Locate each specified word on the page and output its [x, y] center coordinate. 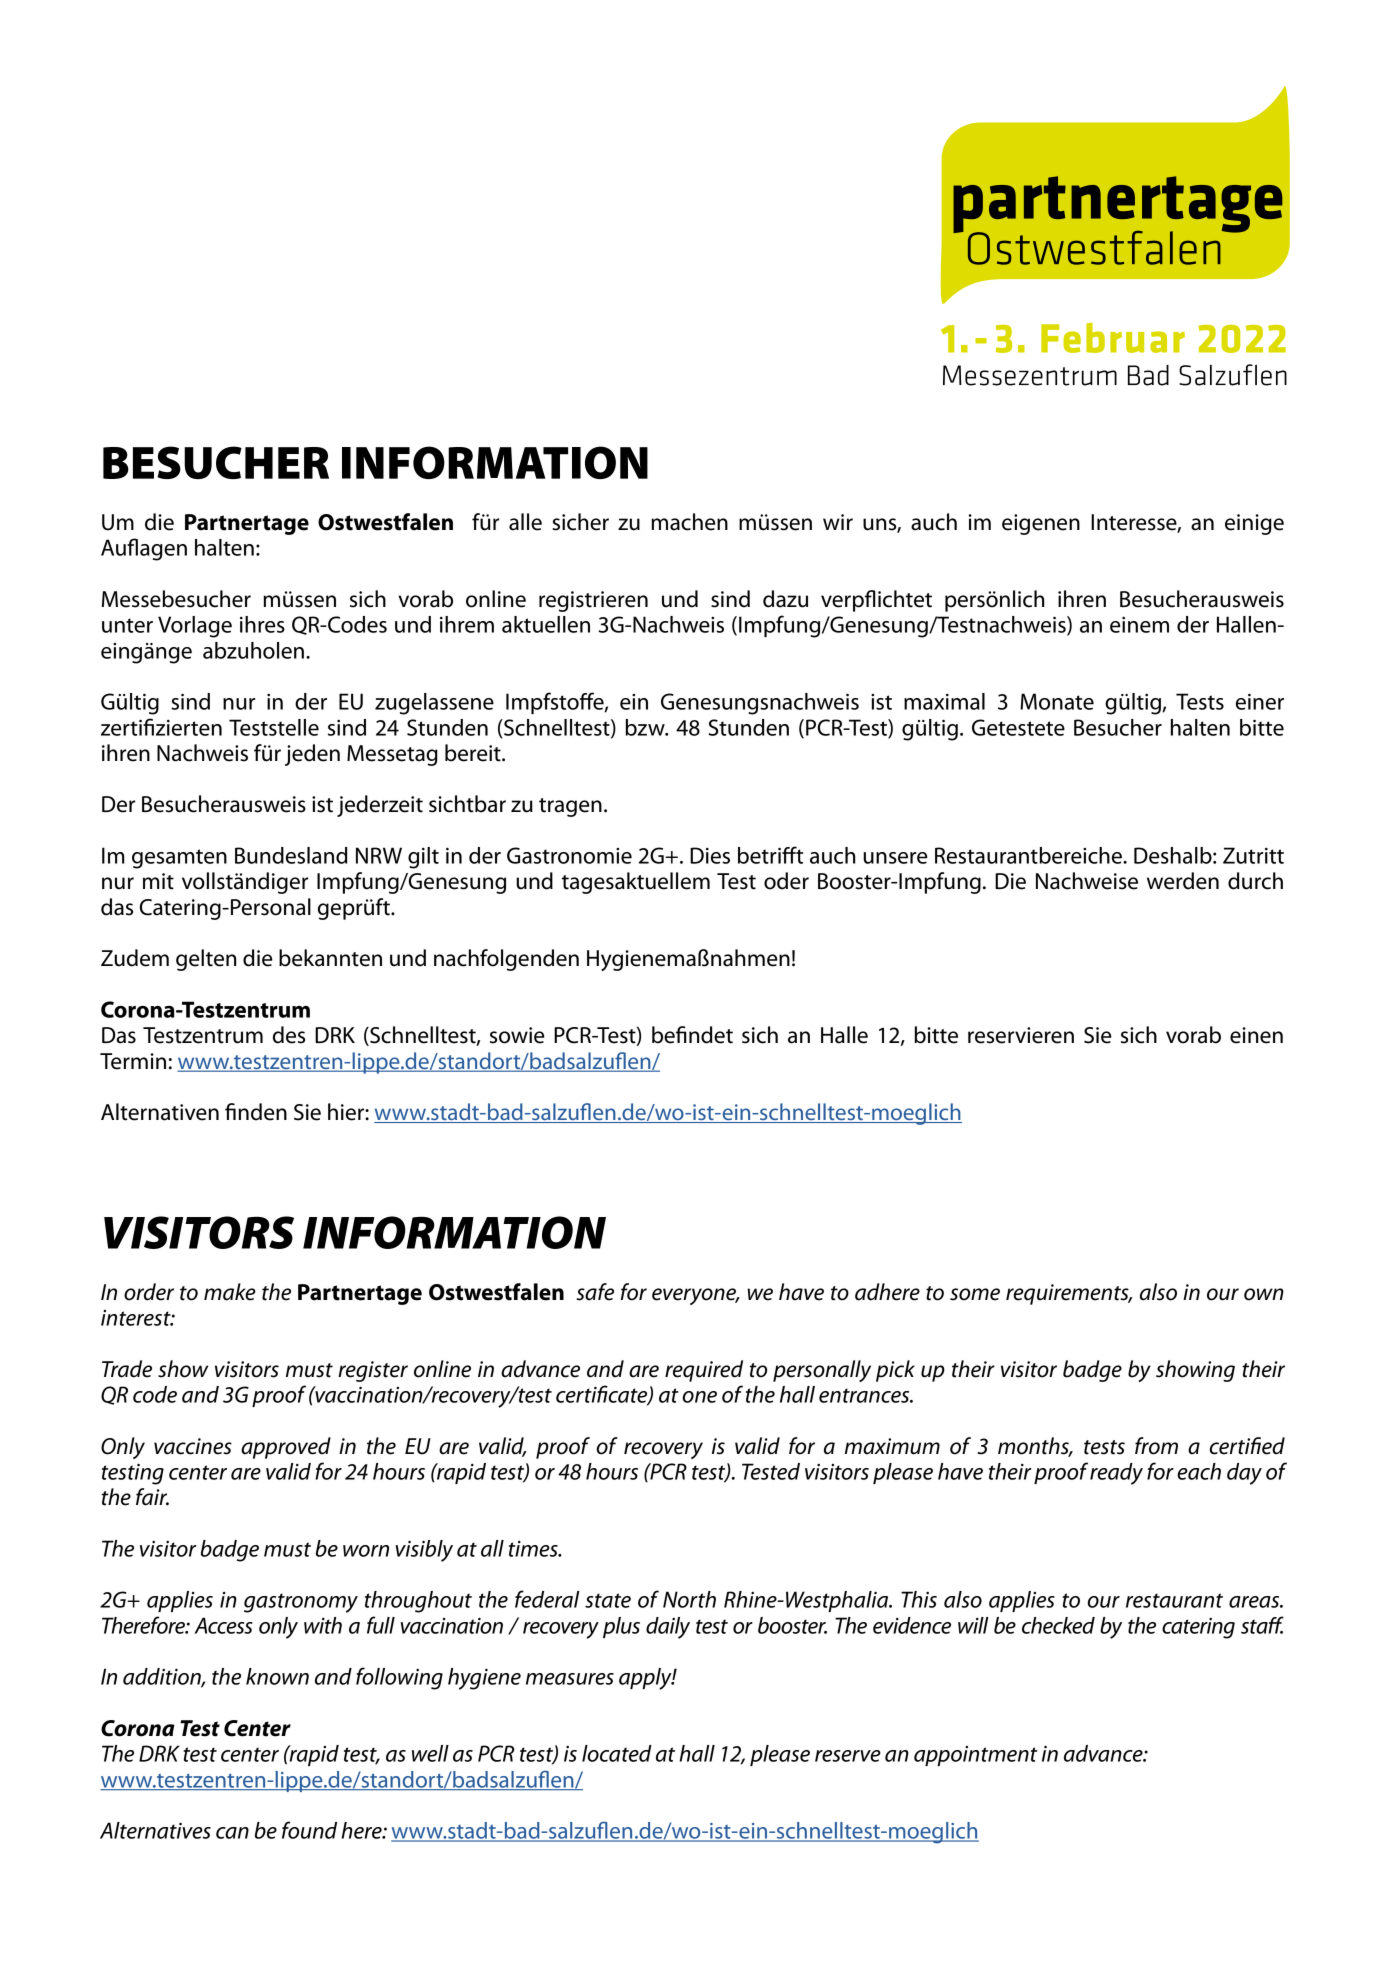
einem [1139, 625]
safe [595, 1292]
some [975, 1294]
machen [689, 522]
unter [127, 625]
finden [256, 1112]
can [232, 1833]
